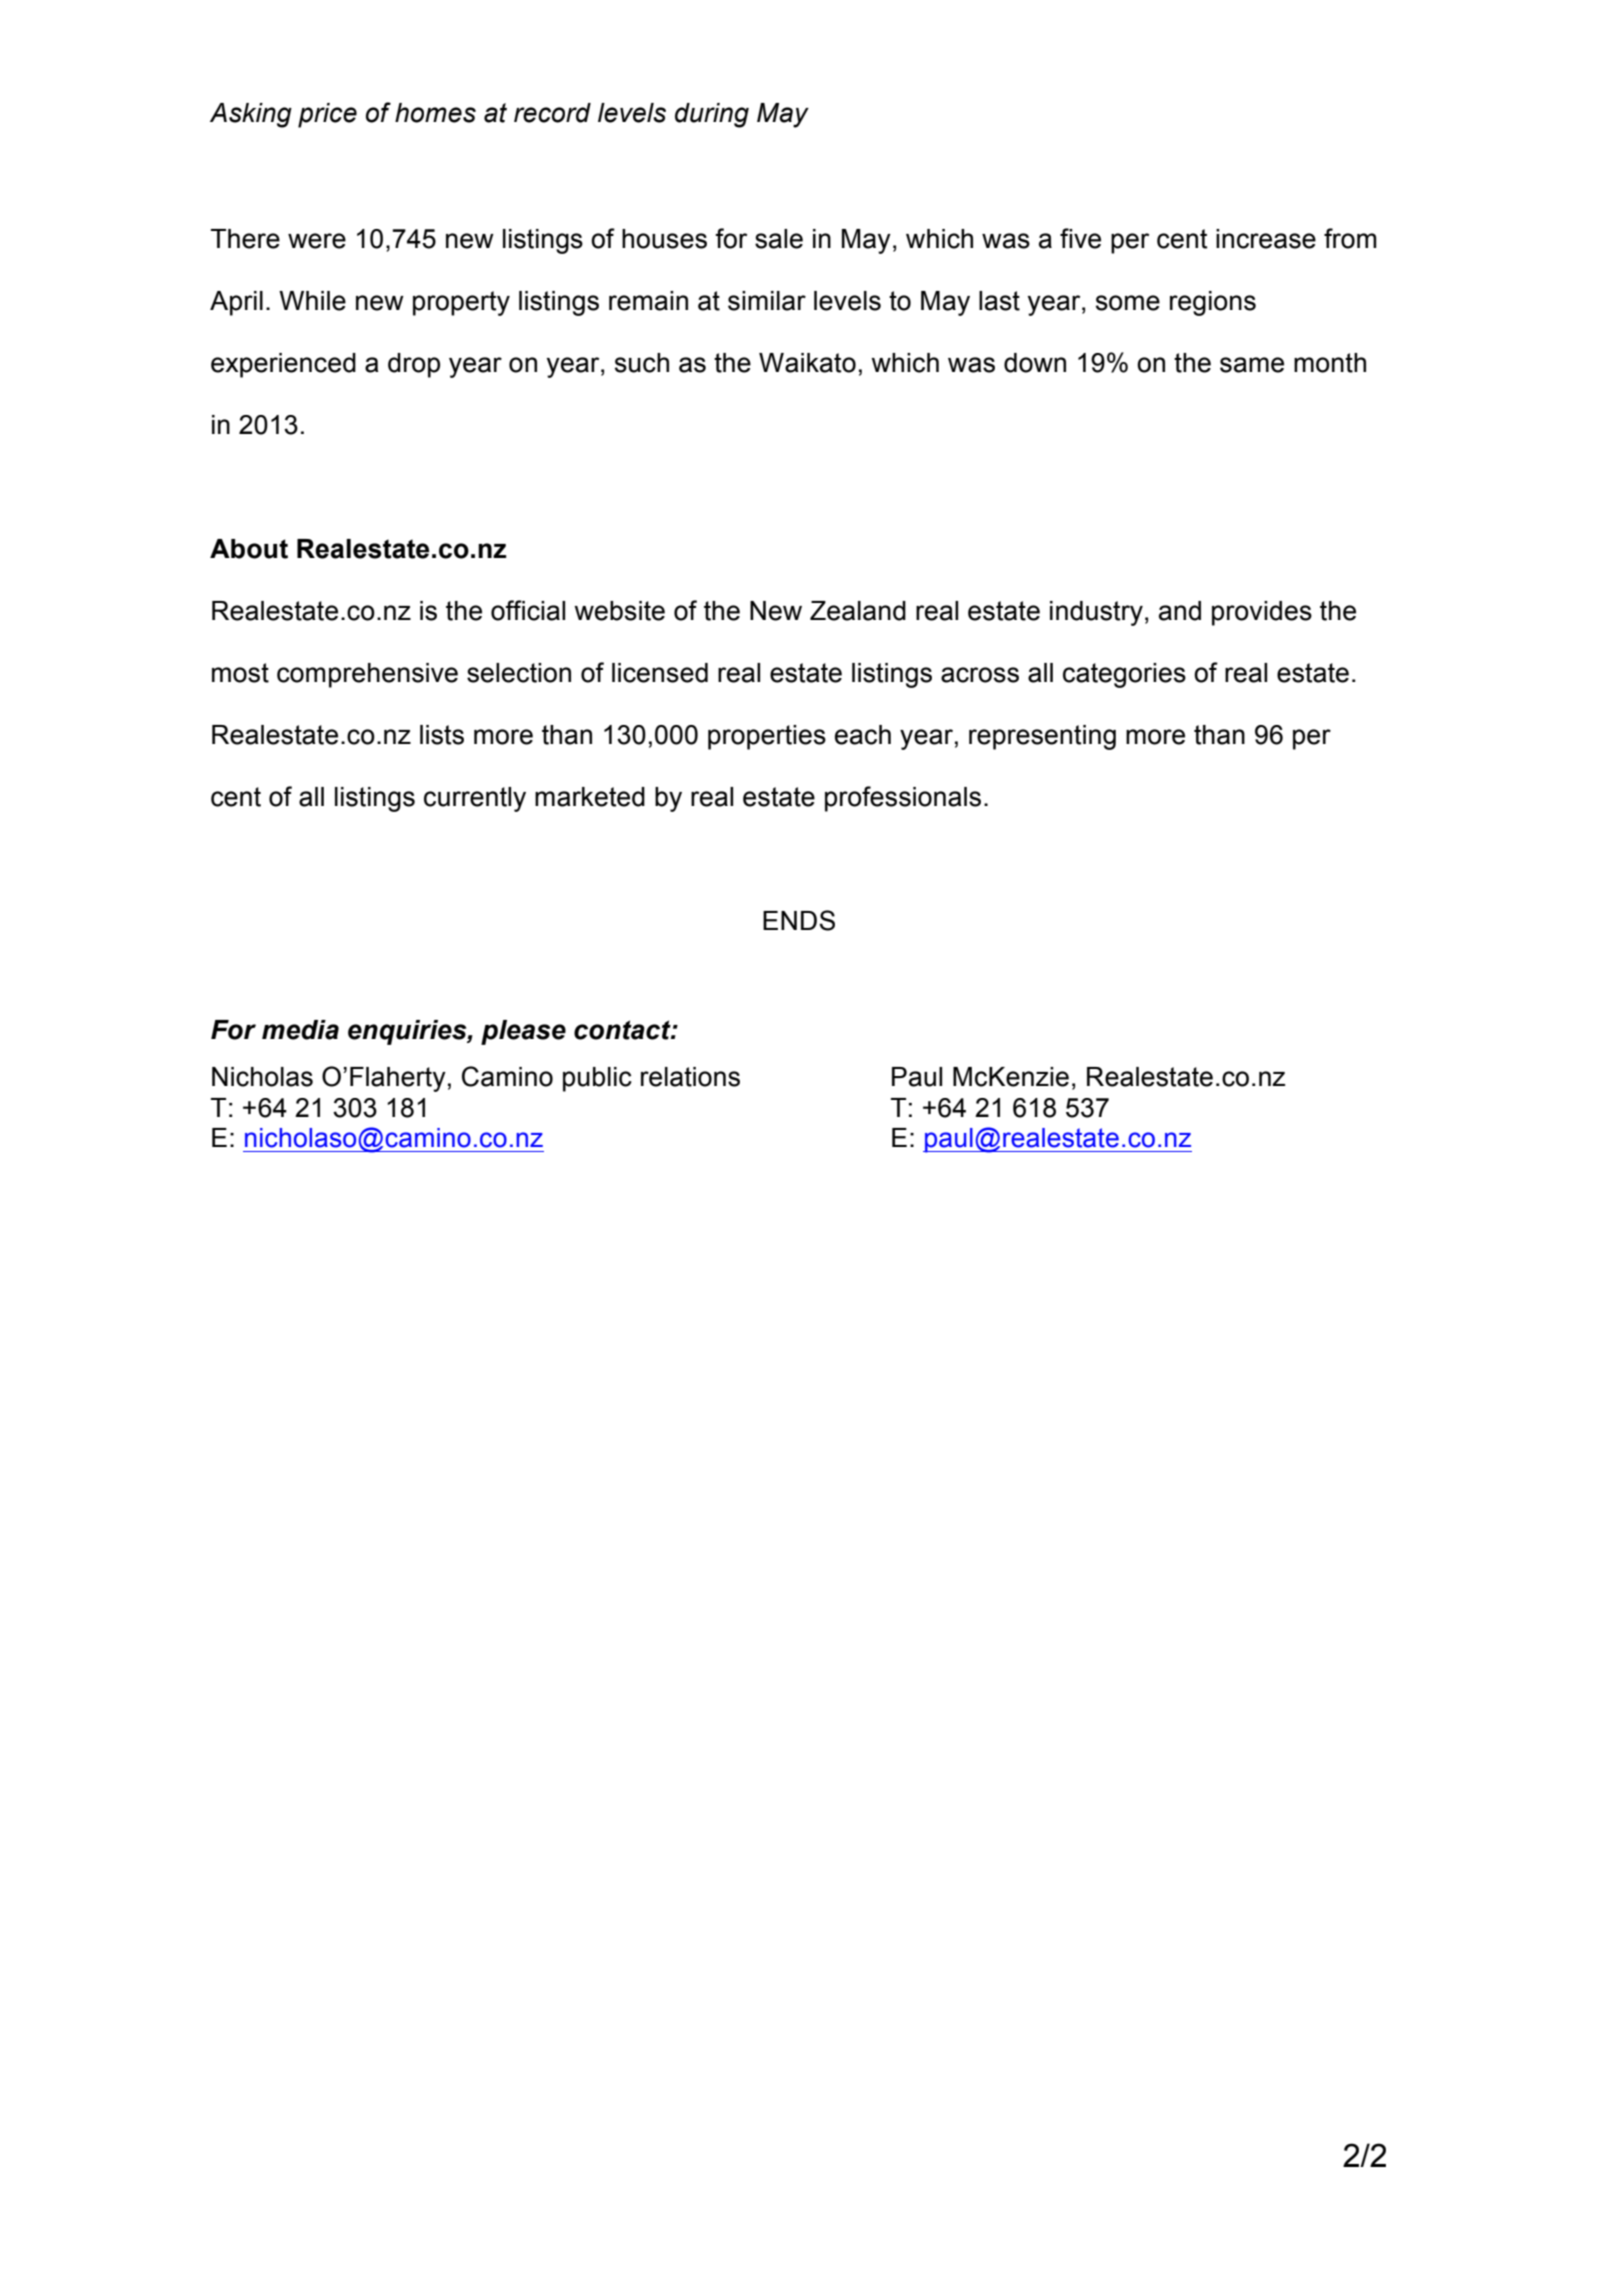 The width and height of the image is (1605, 2271). Describe the element at coordinates (858, 611) in the image. I see `Zealand` at that location.
